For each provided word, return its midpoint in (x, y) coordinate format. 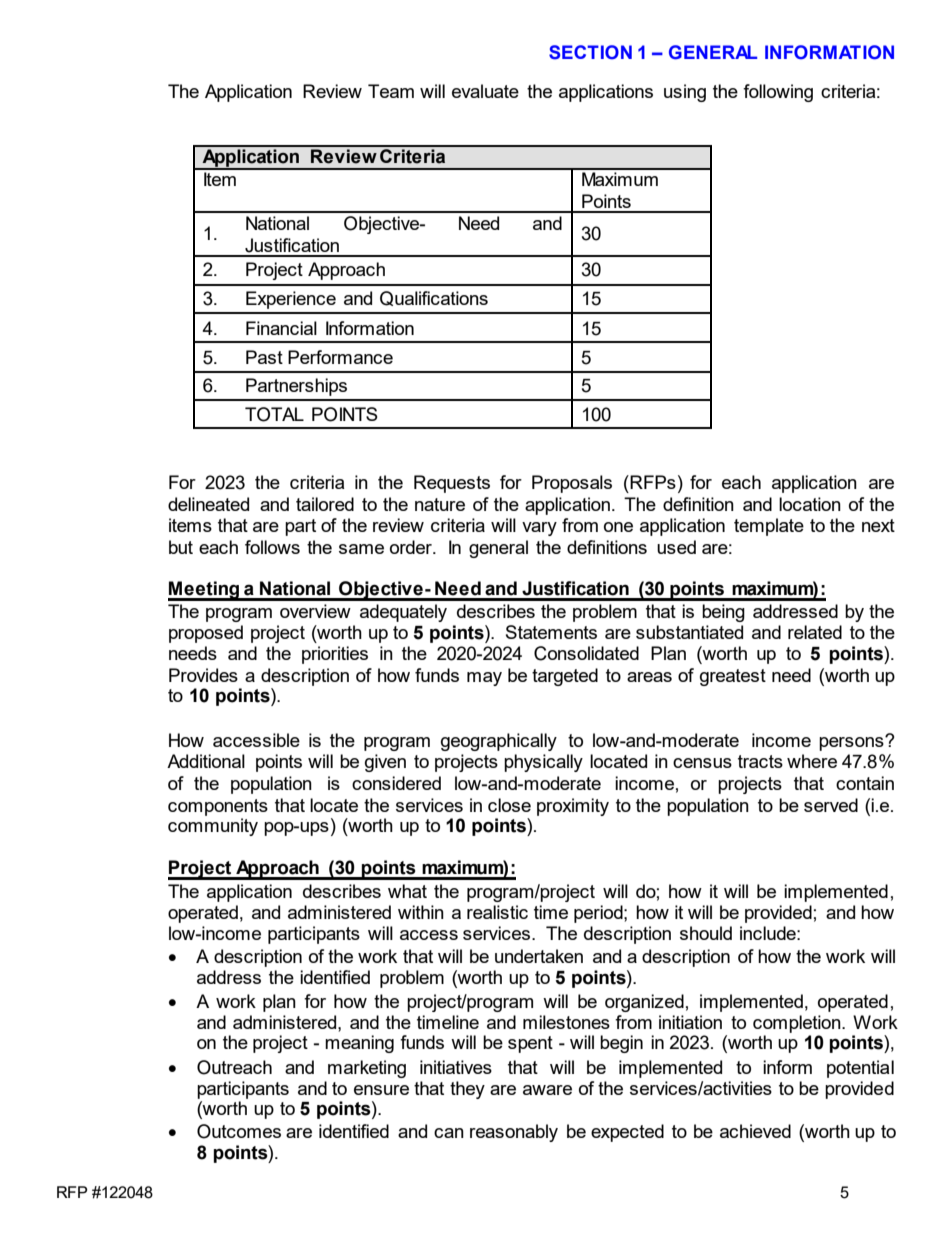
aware (547, 1090)
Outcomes (239, 1131)
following (778, 93)
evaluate (485, 91)
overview (315, 611)
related (815, 632)
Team (391, 91)
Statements (551, 632)
